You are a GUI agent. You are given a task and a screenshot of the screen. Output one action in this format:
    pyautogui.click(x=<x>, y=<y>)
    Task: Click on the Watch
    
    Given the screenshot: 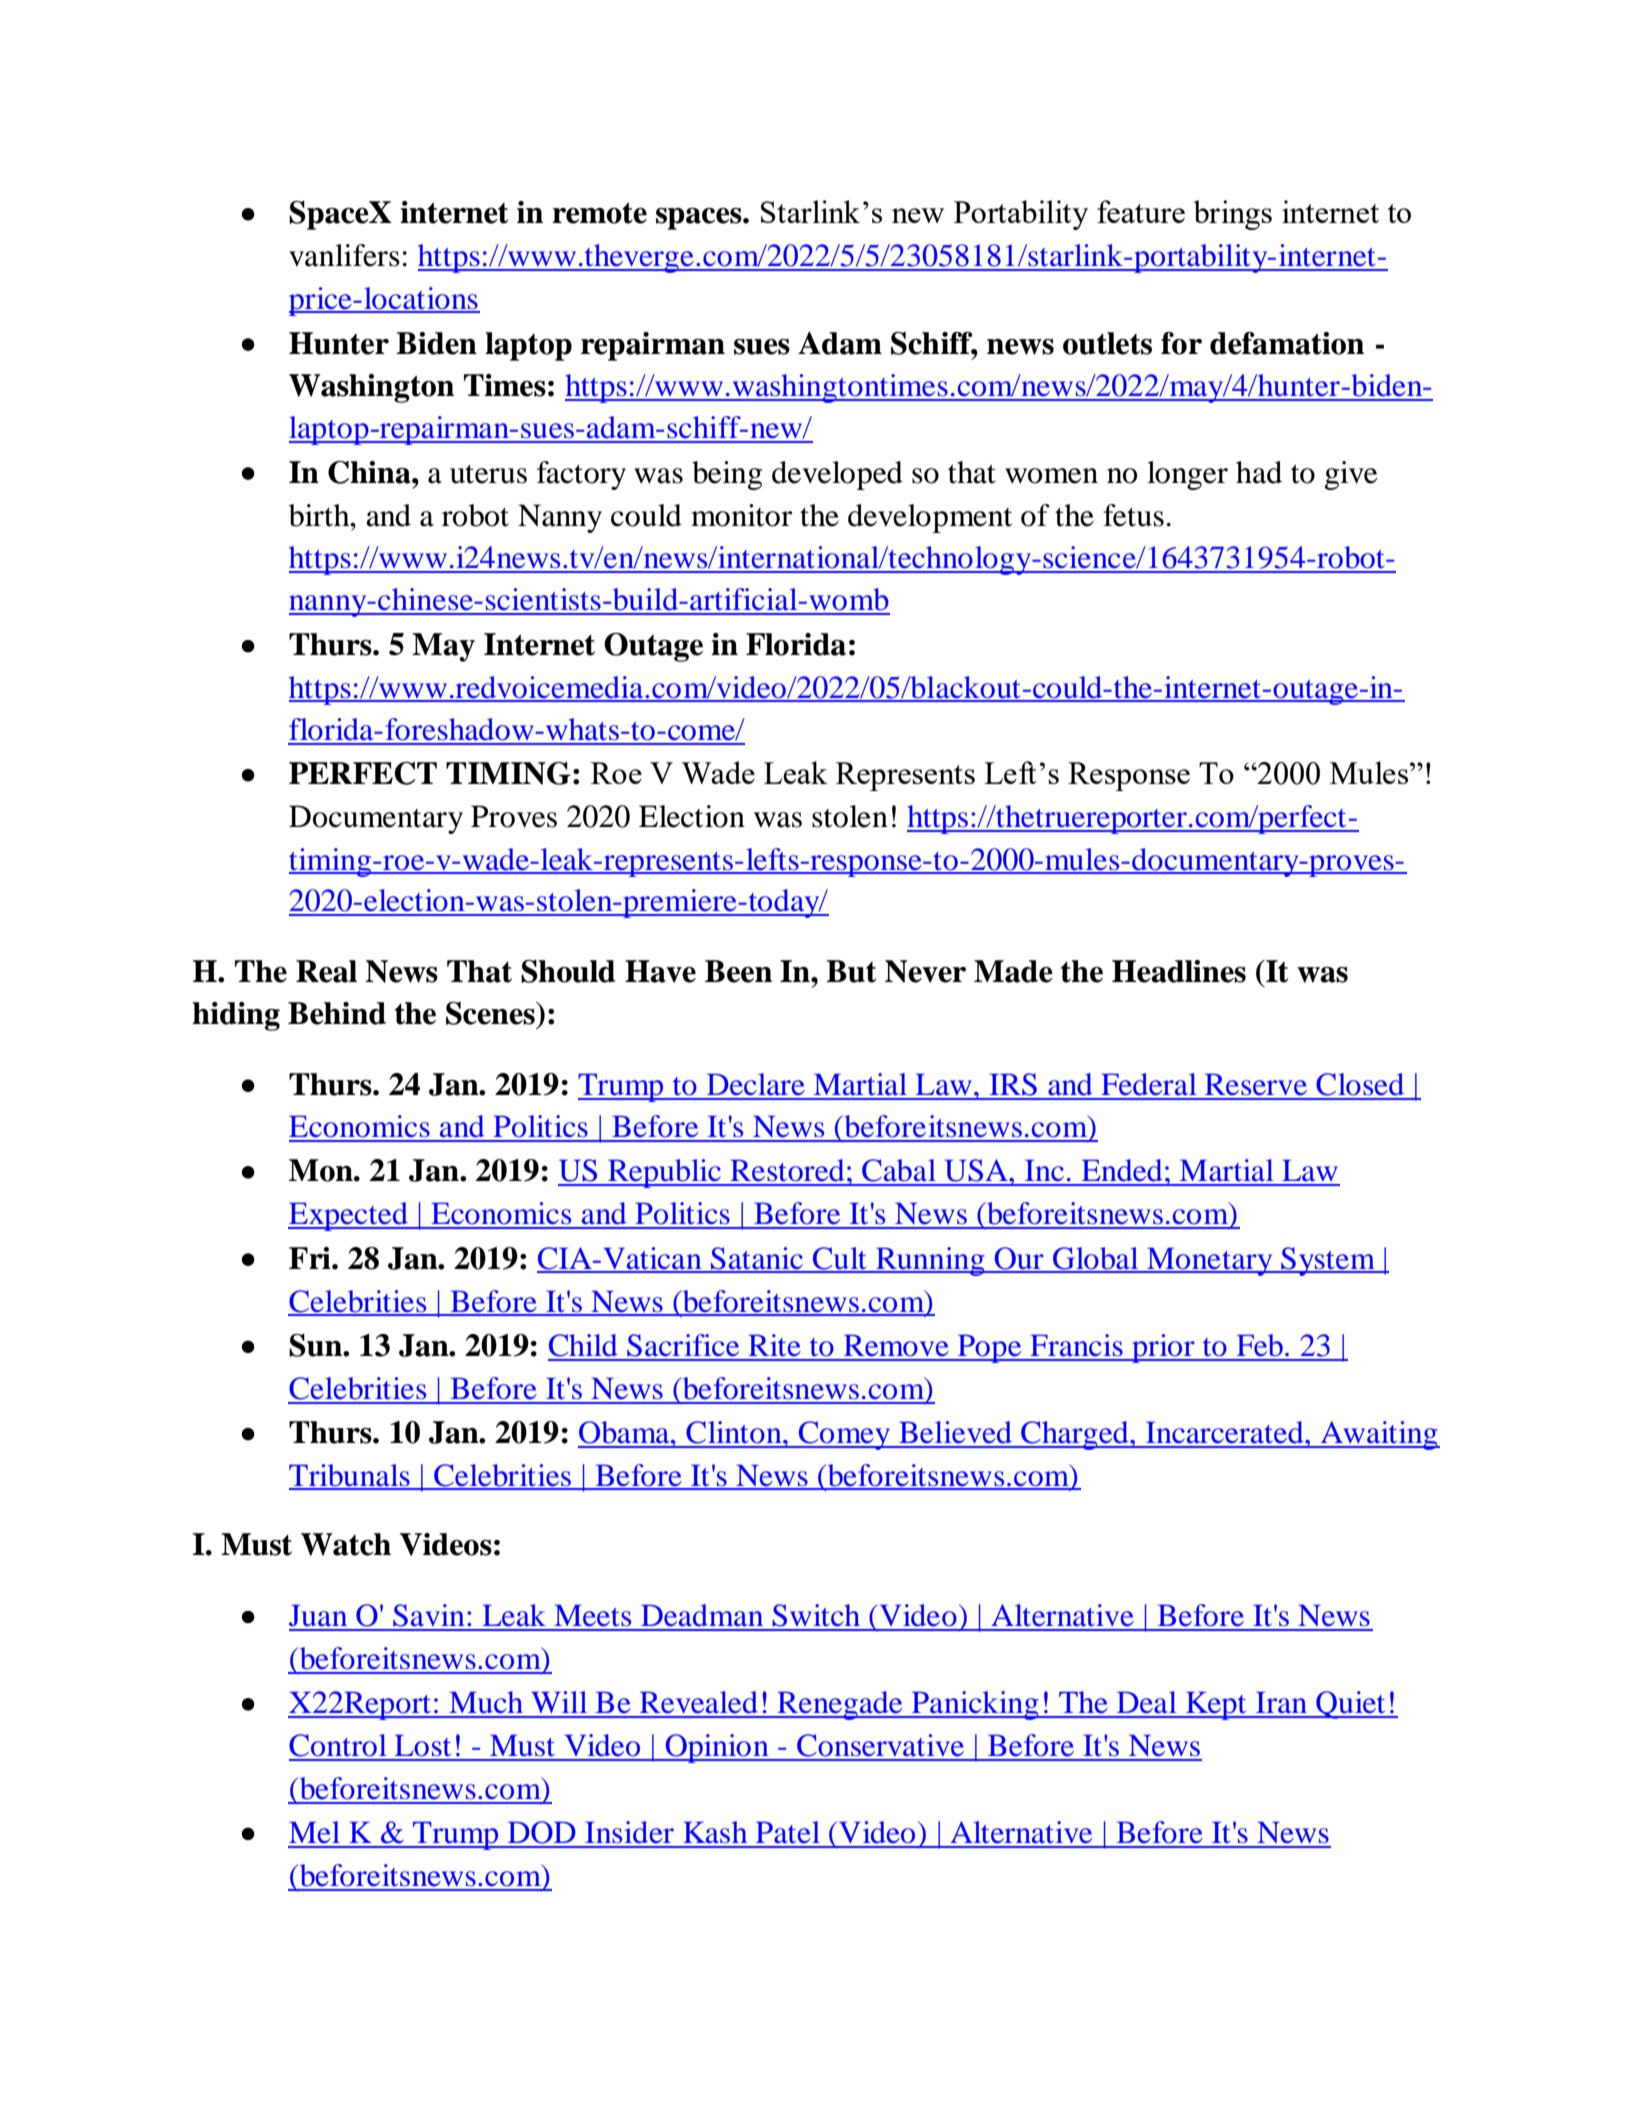 What is the action you would take?
    pyautogui.click(x=346, y=1544)
